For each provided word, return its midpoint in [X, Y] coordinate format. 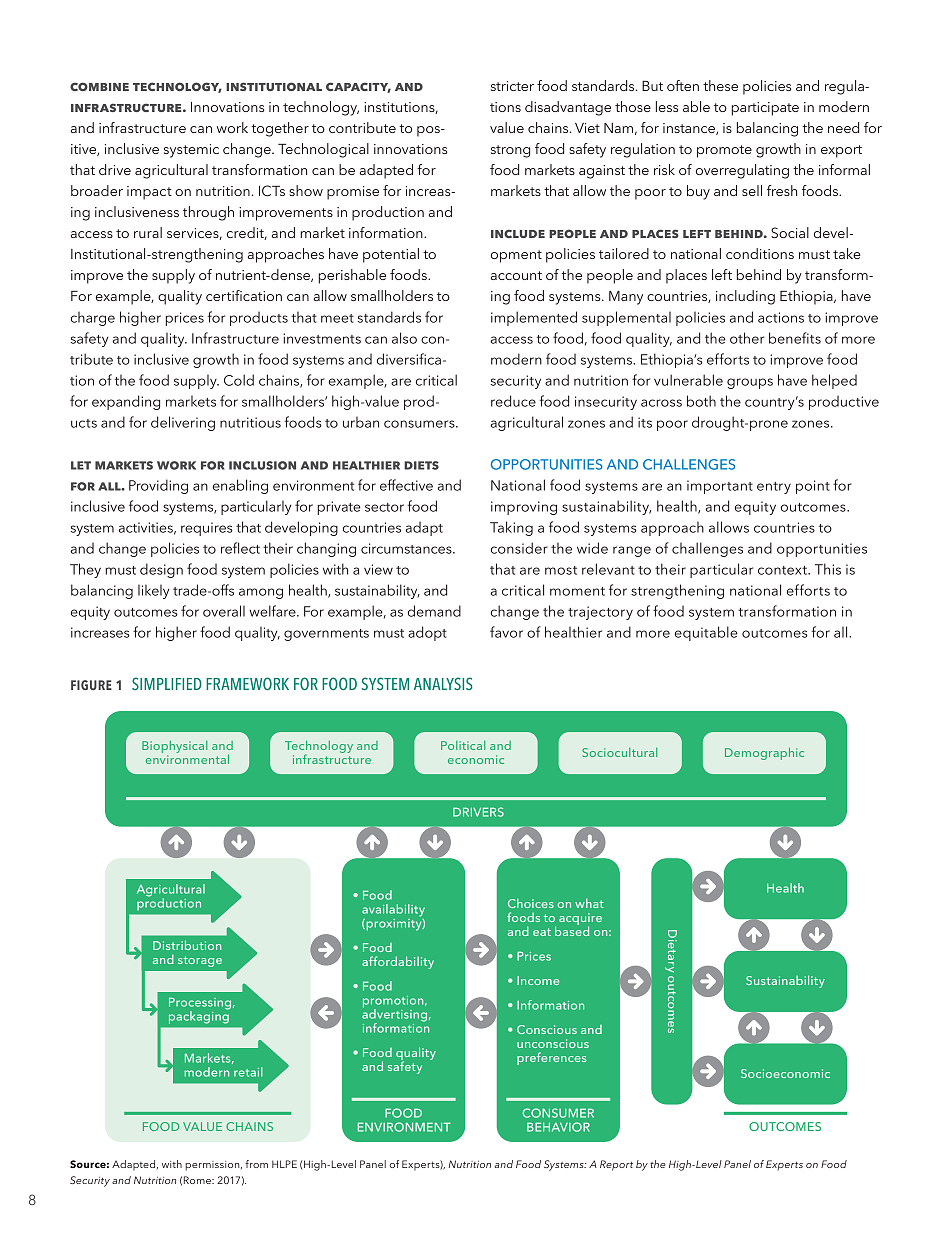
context [783, 570]
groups [750, 383]
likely [153, 592]
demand [434, 611]
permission [213, 1166]
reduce [513, 401]
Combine [99, 86]
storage [200, 961]
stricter [512, 86]
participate [765, 109]
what [589, 903]
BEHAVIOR [558, 1127]
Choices [531, 903]
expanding [126, 402]
